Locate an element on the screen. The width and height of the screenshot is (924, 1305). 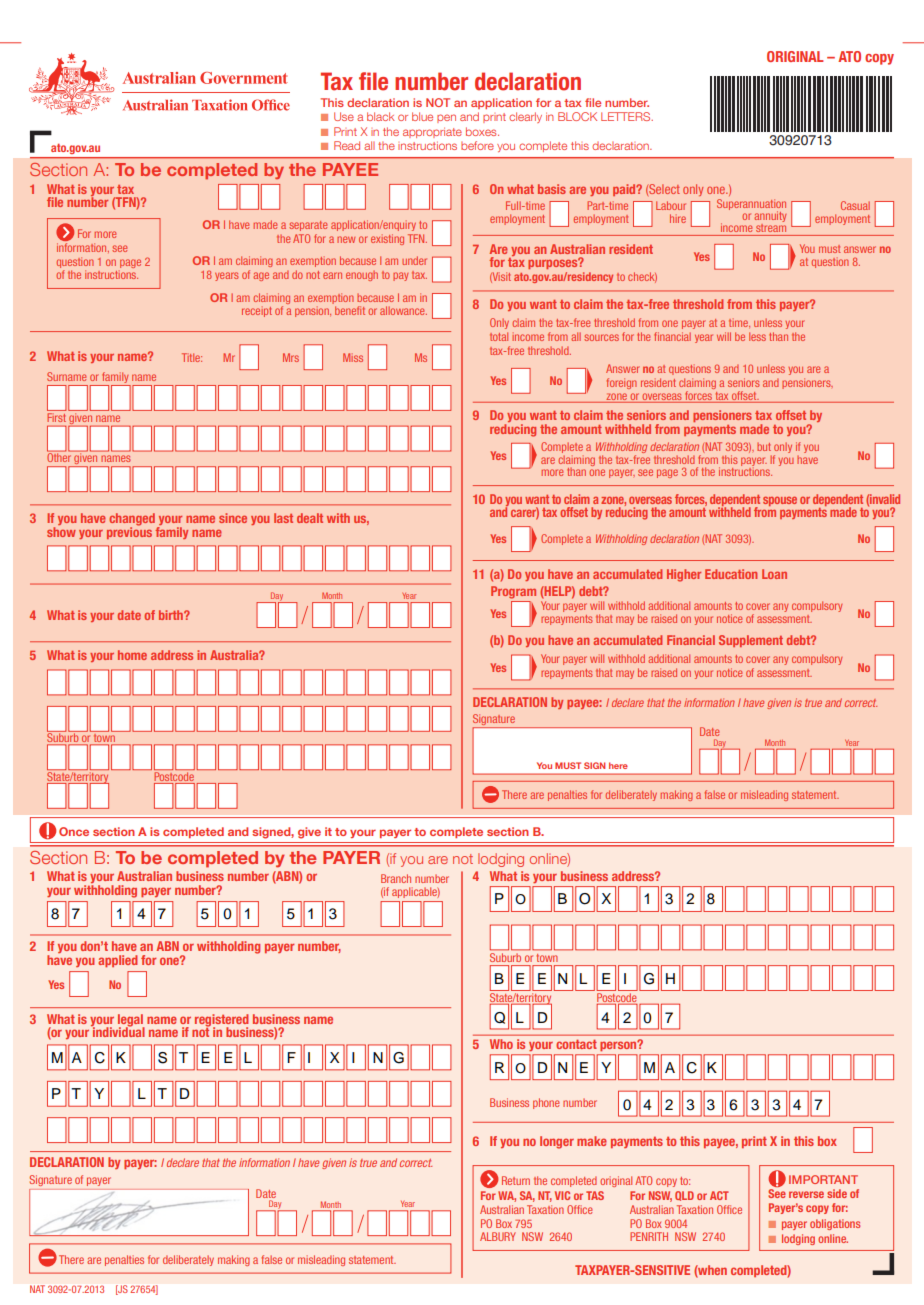
Superannuation is located at coordinates (751, 205).
